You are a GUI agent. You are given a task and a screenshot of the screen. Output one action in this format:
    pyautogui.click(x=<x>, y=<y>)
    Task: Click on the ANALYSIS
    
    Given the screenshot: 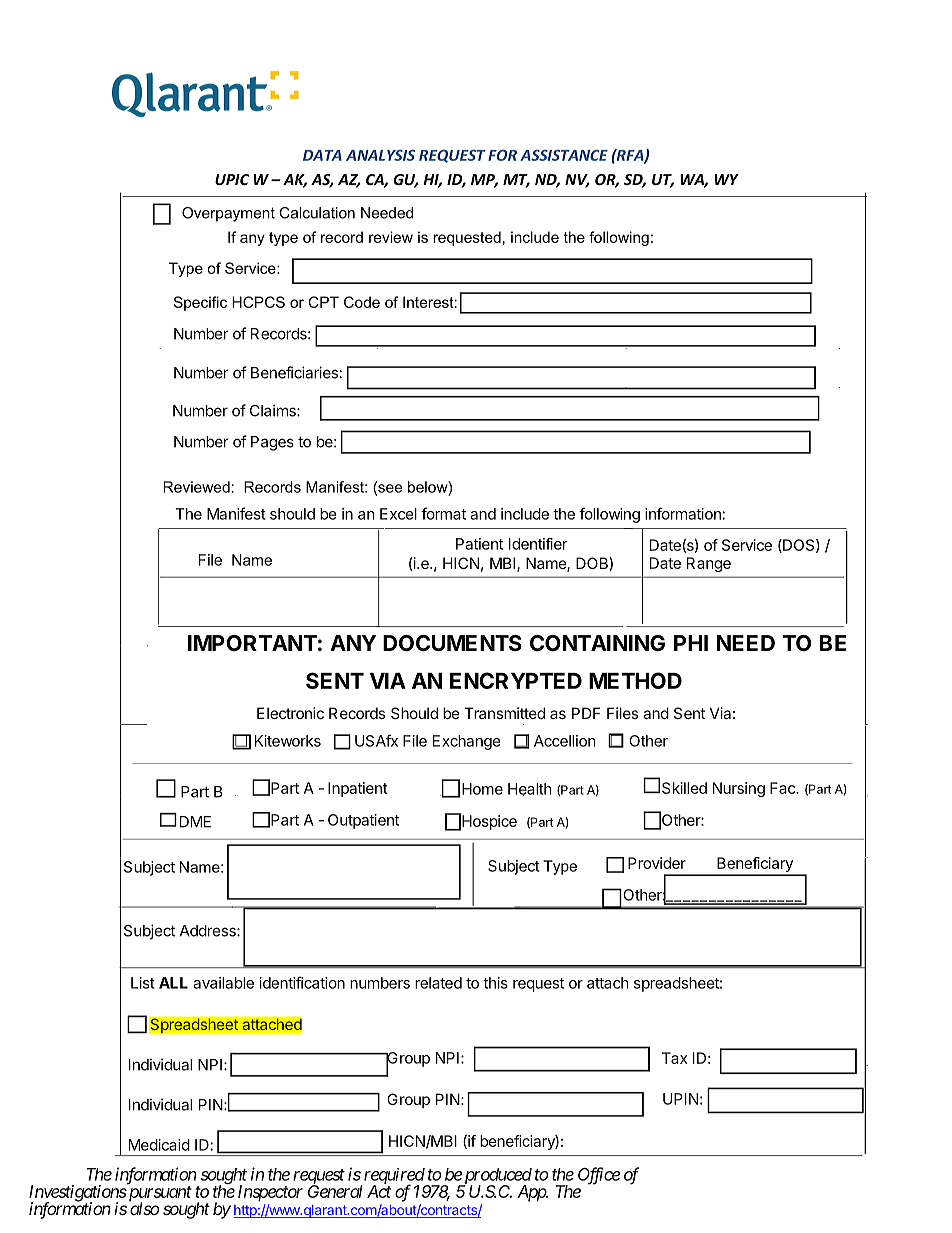 What is the action you would take?
    pyautogui.click(x=380, y=155)
